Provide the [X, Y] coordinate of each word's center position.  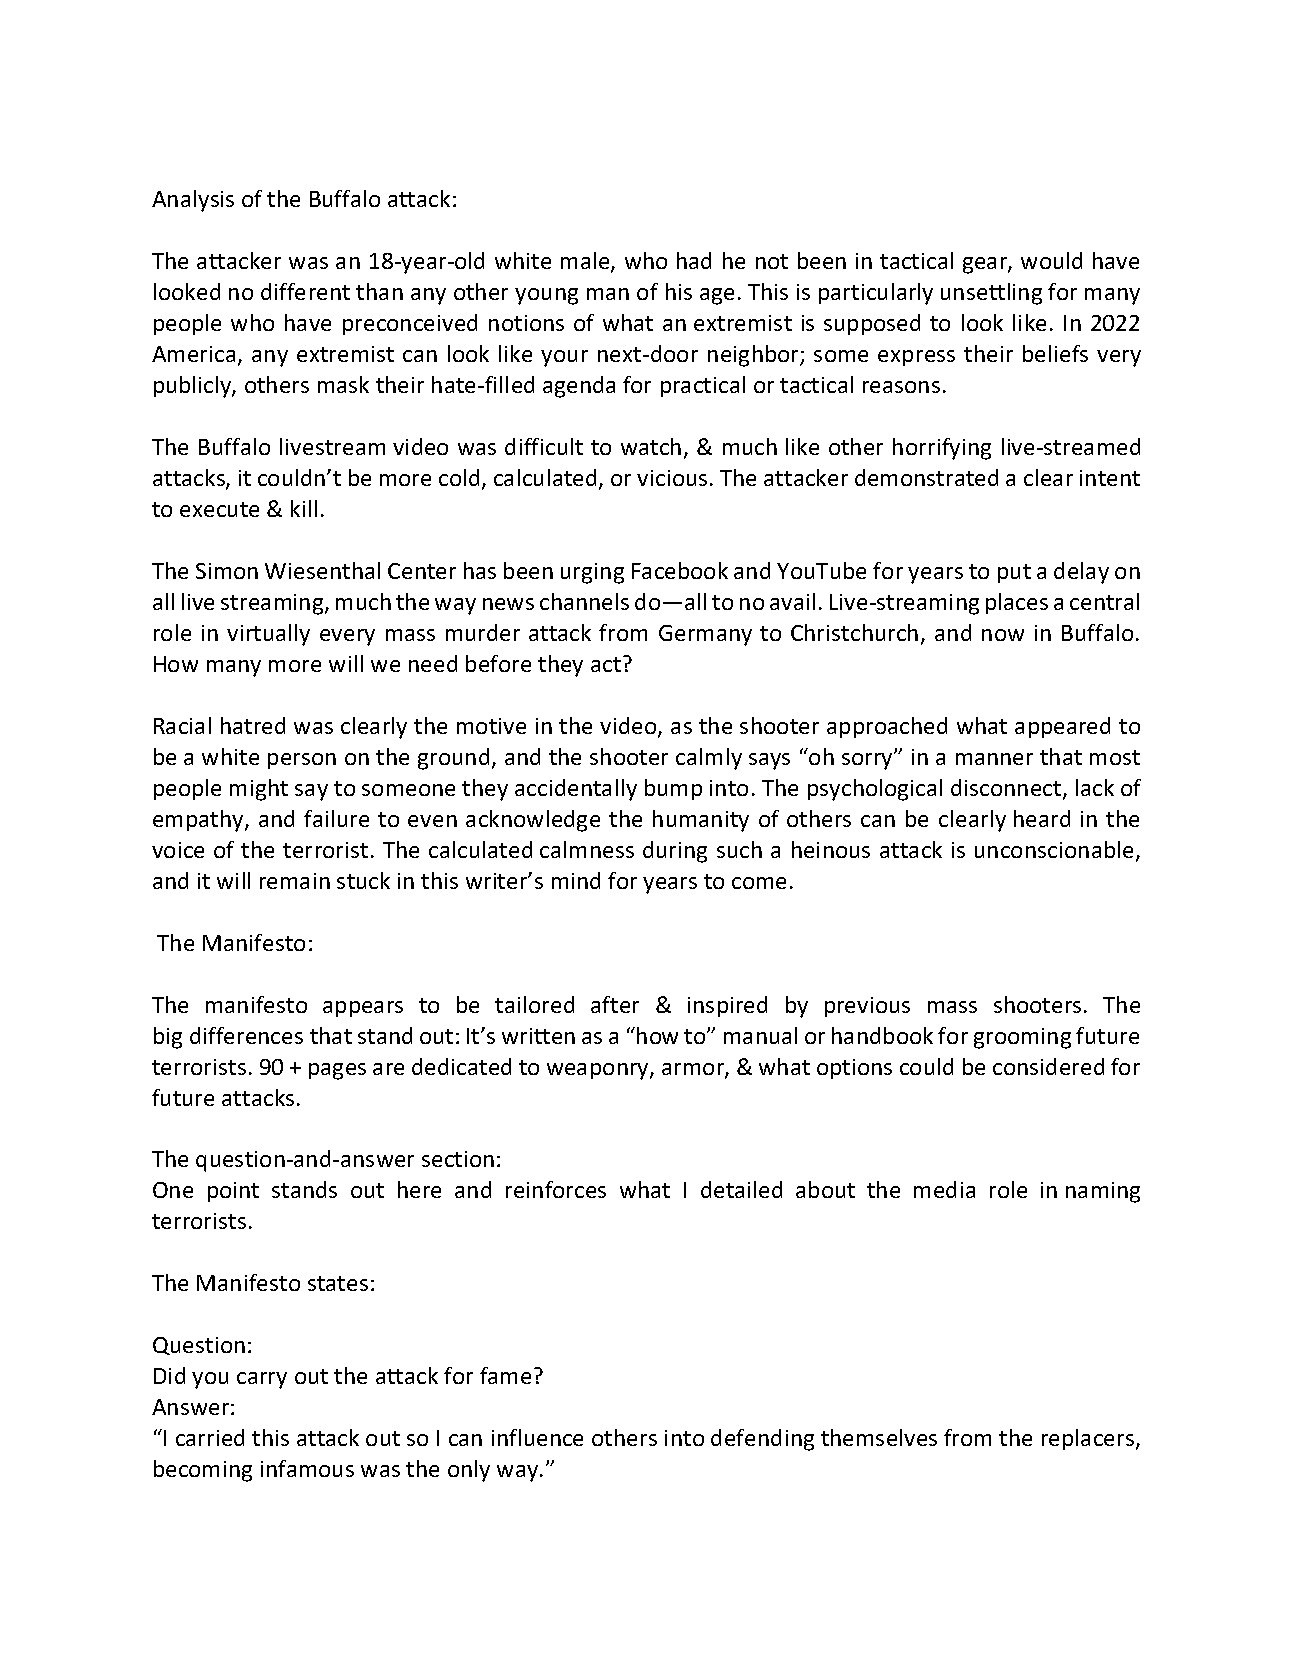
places [1017, 603]
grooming [1022, 1038]
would [1051, 260]
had [694, 260]
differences [246, 1035]
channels [584, 601]
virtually [268, 635]
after [615, 1004]
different [305, 291]
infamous [307, 1468]
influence [537, 1437]
